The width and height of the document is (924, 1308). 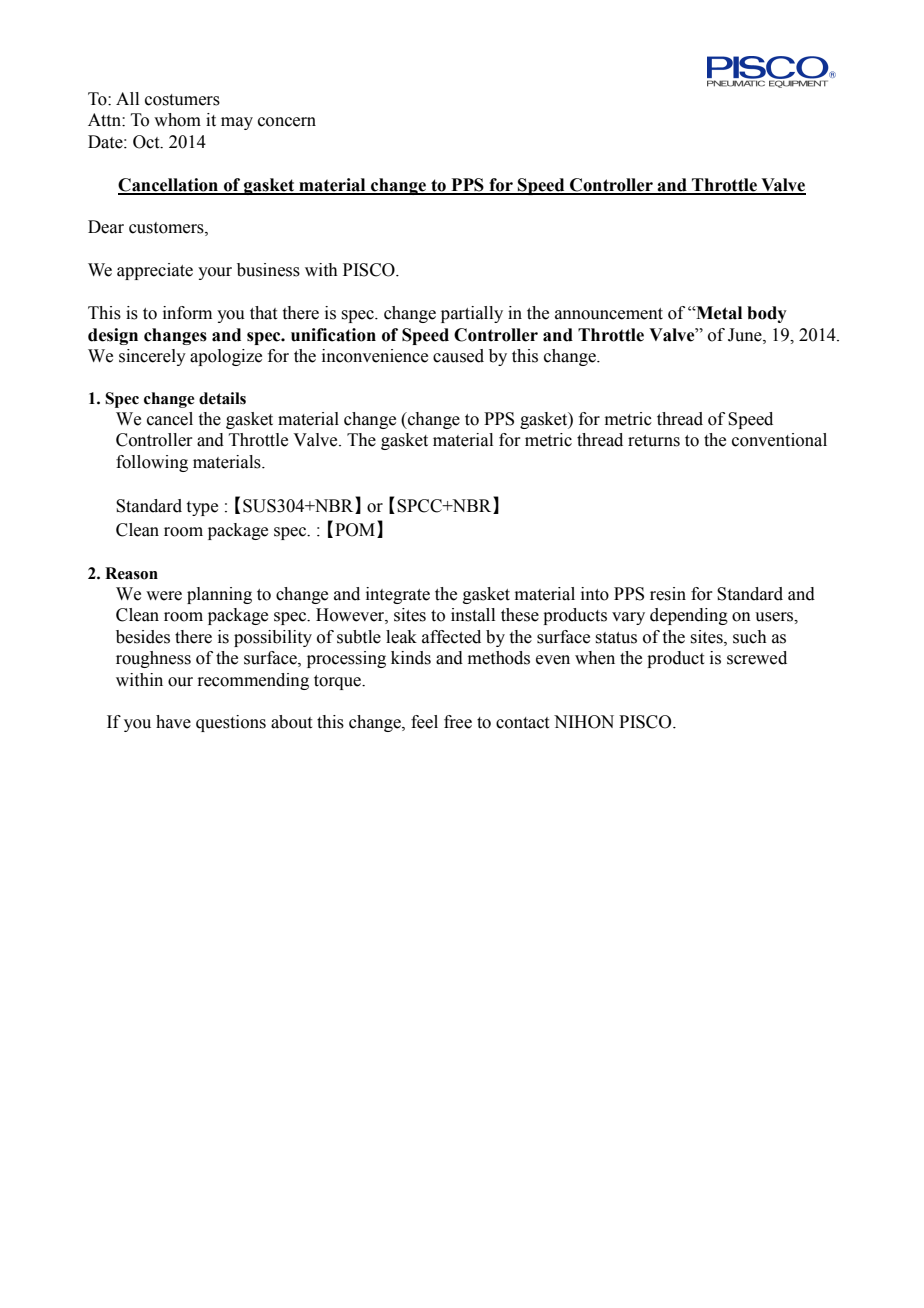 I want to click on whom, so click(x=177, y=120).
